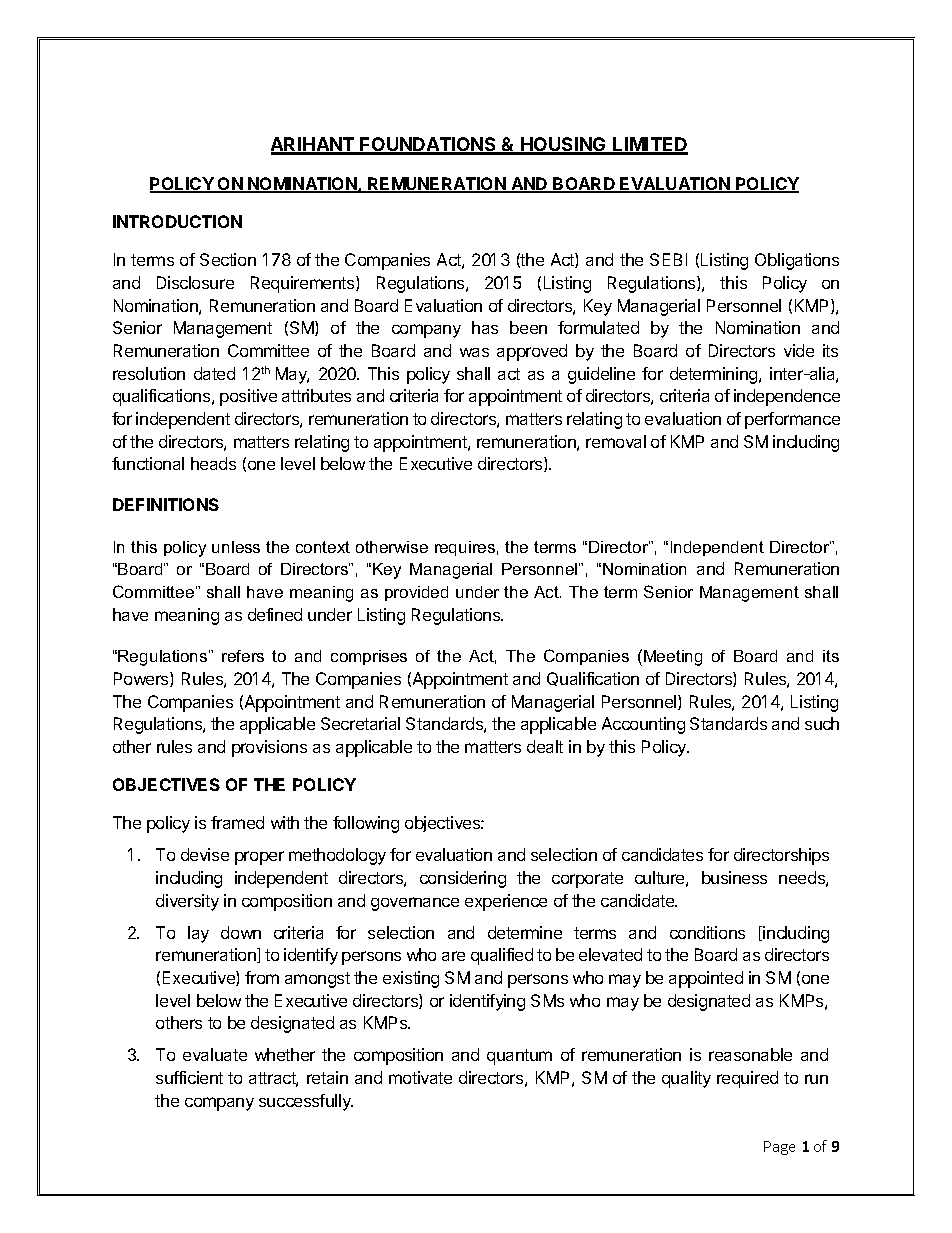  Describe the element at coordinates (792, 420) in the screenshot. I see `performance` at that location.
